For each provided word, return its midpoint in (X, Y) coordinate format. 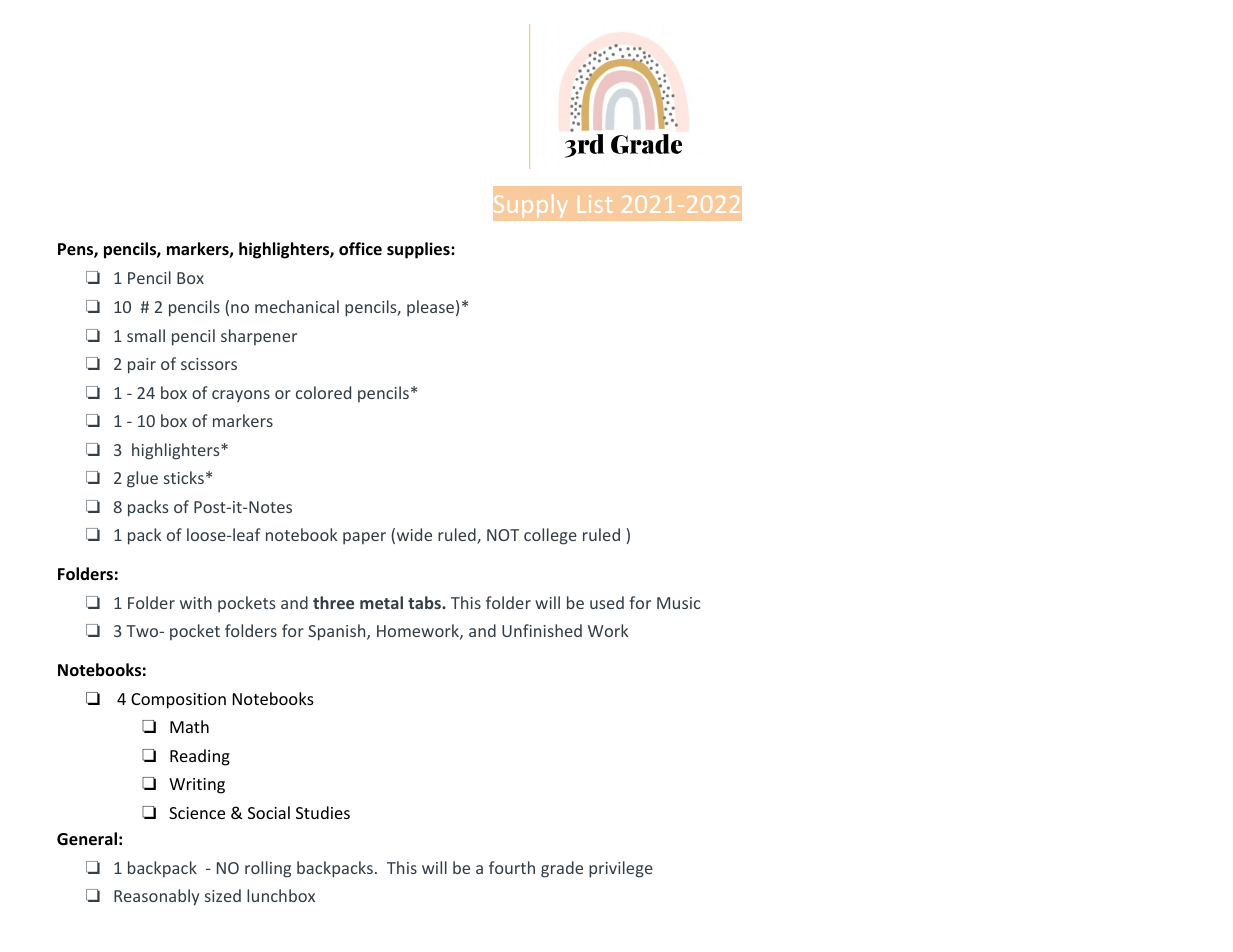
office (360, 249)
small (146, 335)
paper (364, 538)
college (550, 536)
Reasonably (156, 897)
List (595, 204)
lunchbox (281, 895)
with (196, 602)
